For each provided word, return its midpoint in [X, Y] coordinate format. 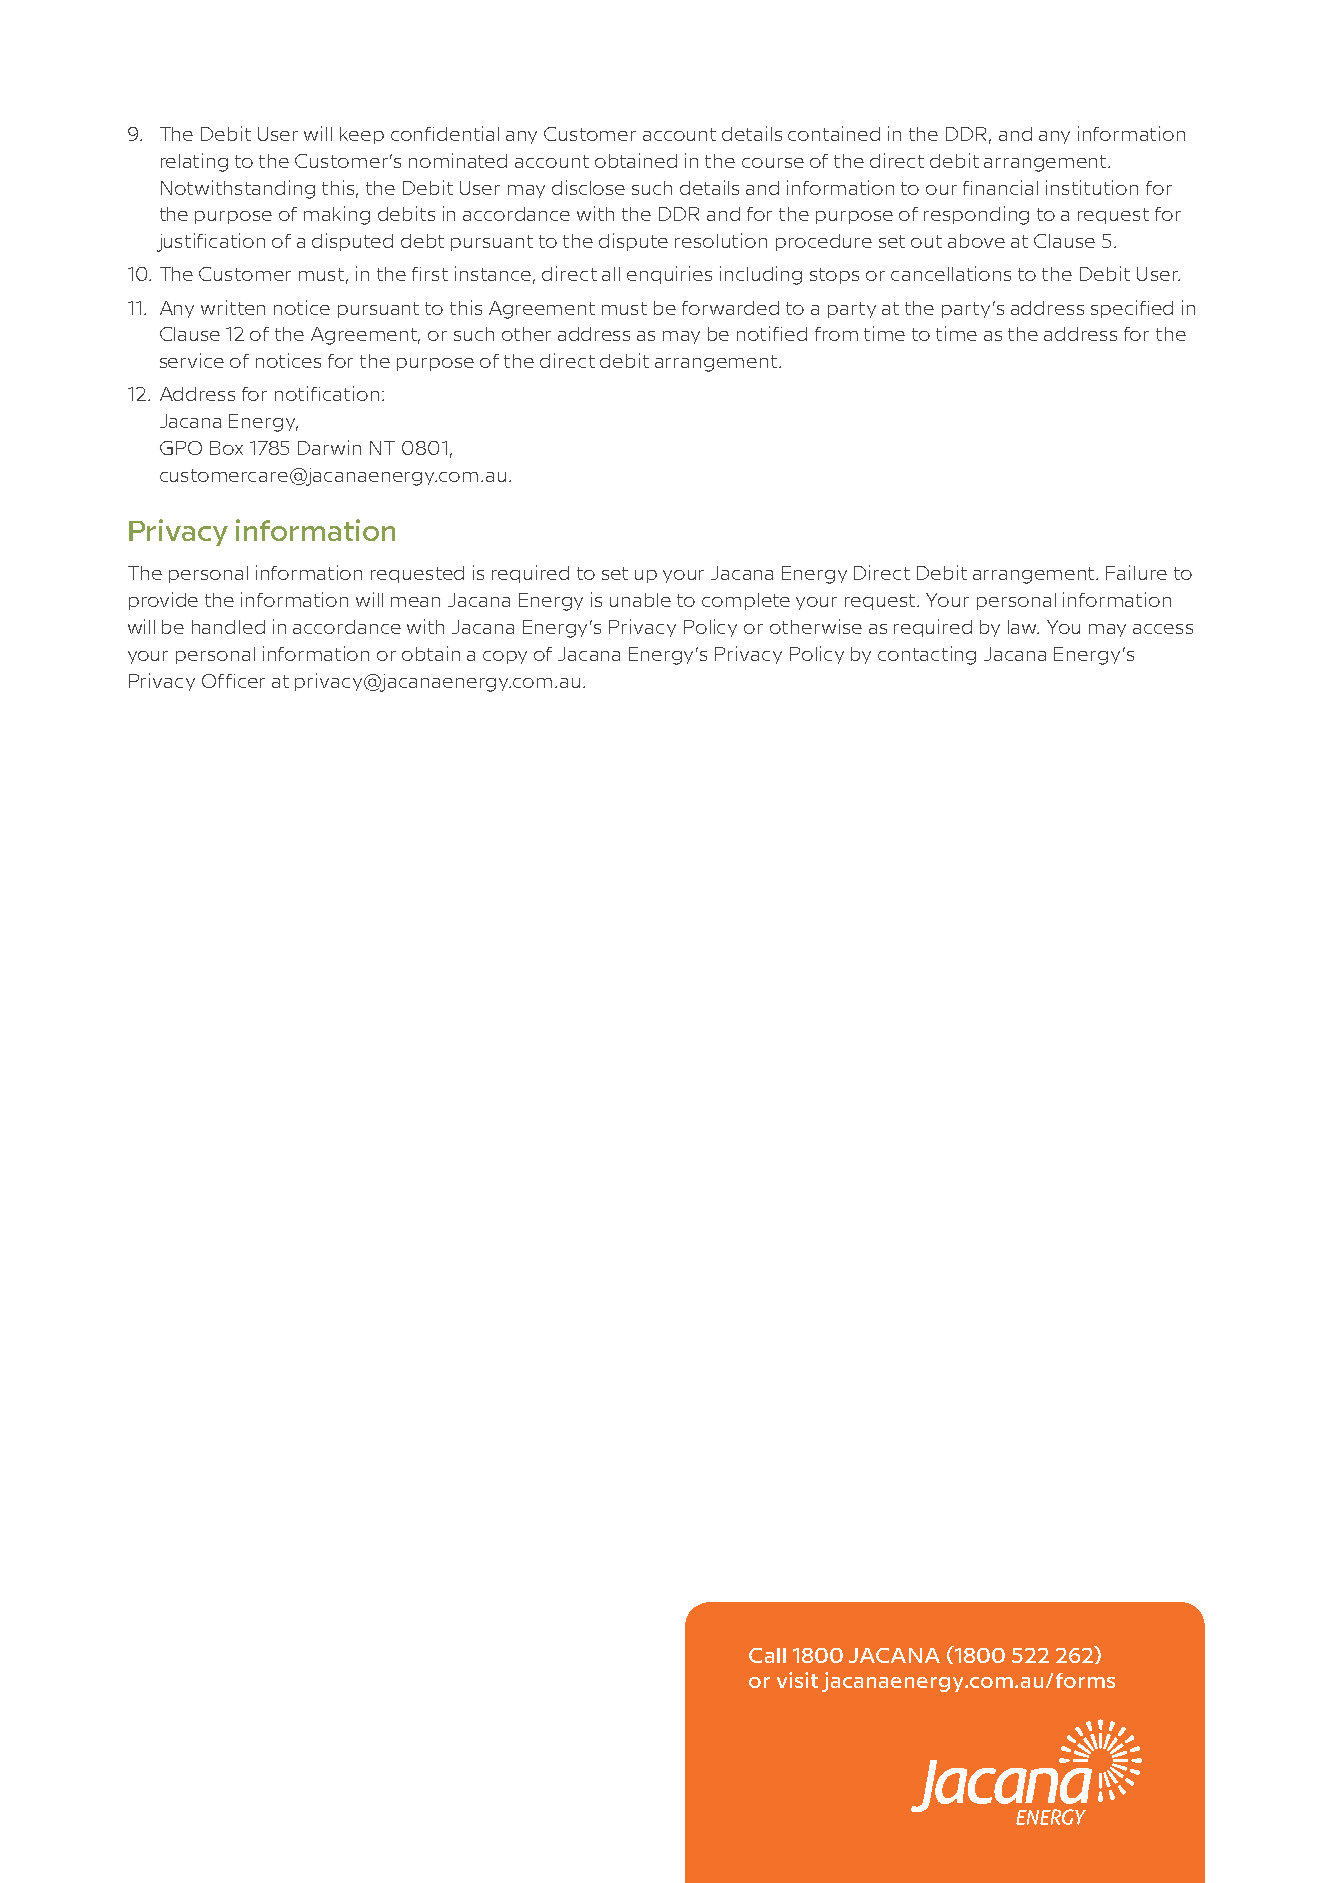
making [337, 215]
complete [746, 601]
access [1163, 629]
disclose [588, 187]
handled [228, 627]
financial [1000, 187]
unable [640, 600]
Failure [1136, 572]
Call [767, 1655]
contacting [927, 655]
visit [797, 1680]
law [1023, 627]
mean [415, 602]
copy [505, 657]
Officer [233, 681]
